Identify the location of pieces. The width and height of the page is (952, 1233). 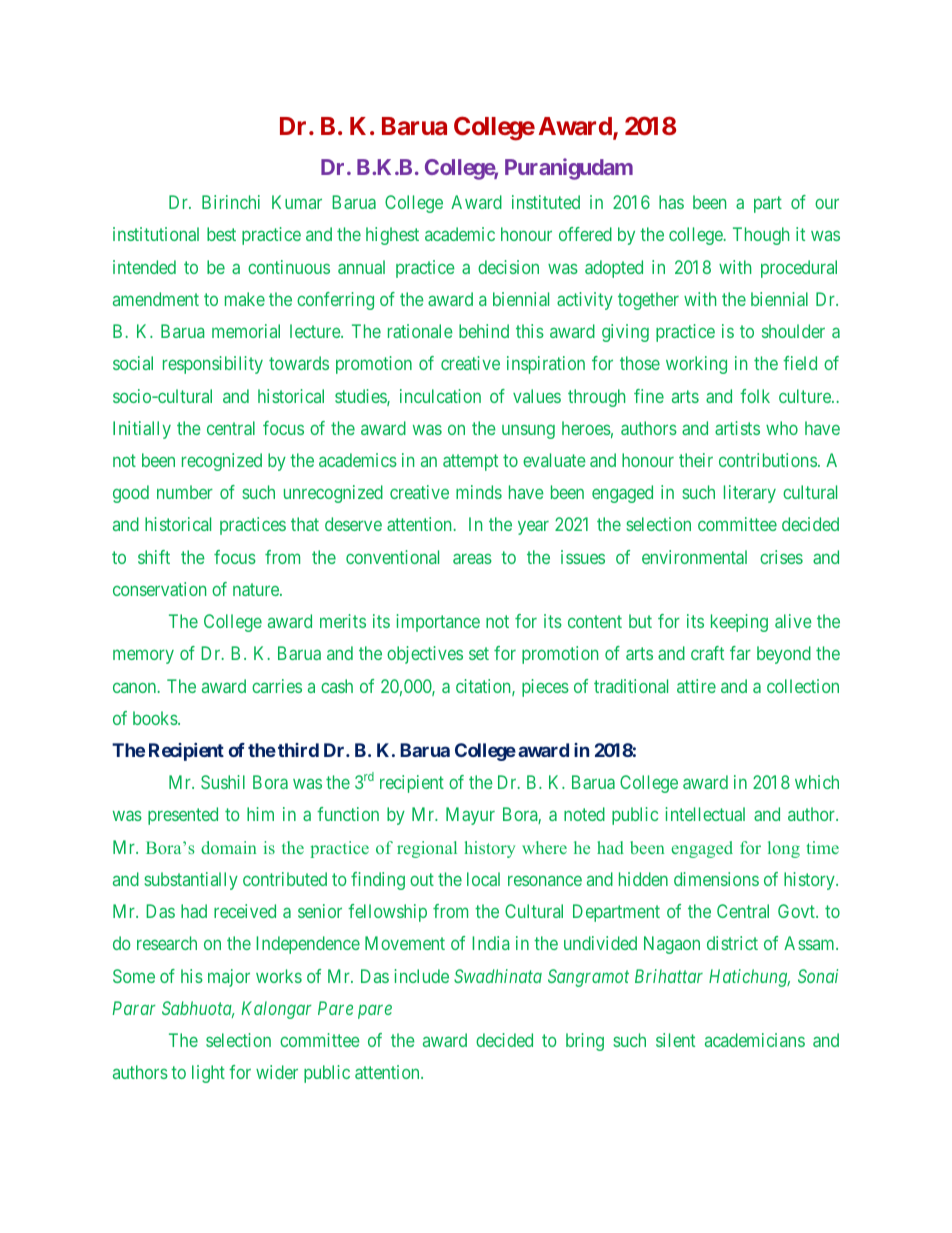
(545, 688).
